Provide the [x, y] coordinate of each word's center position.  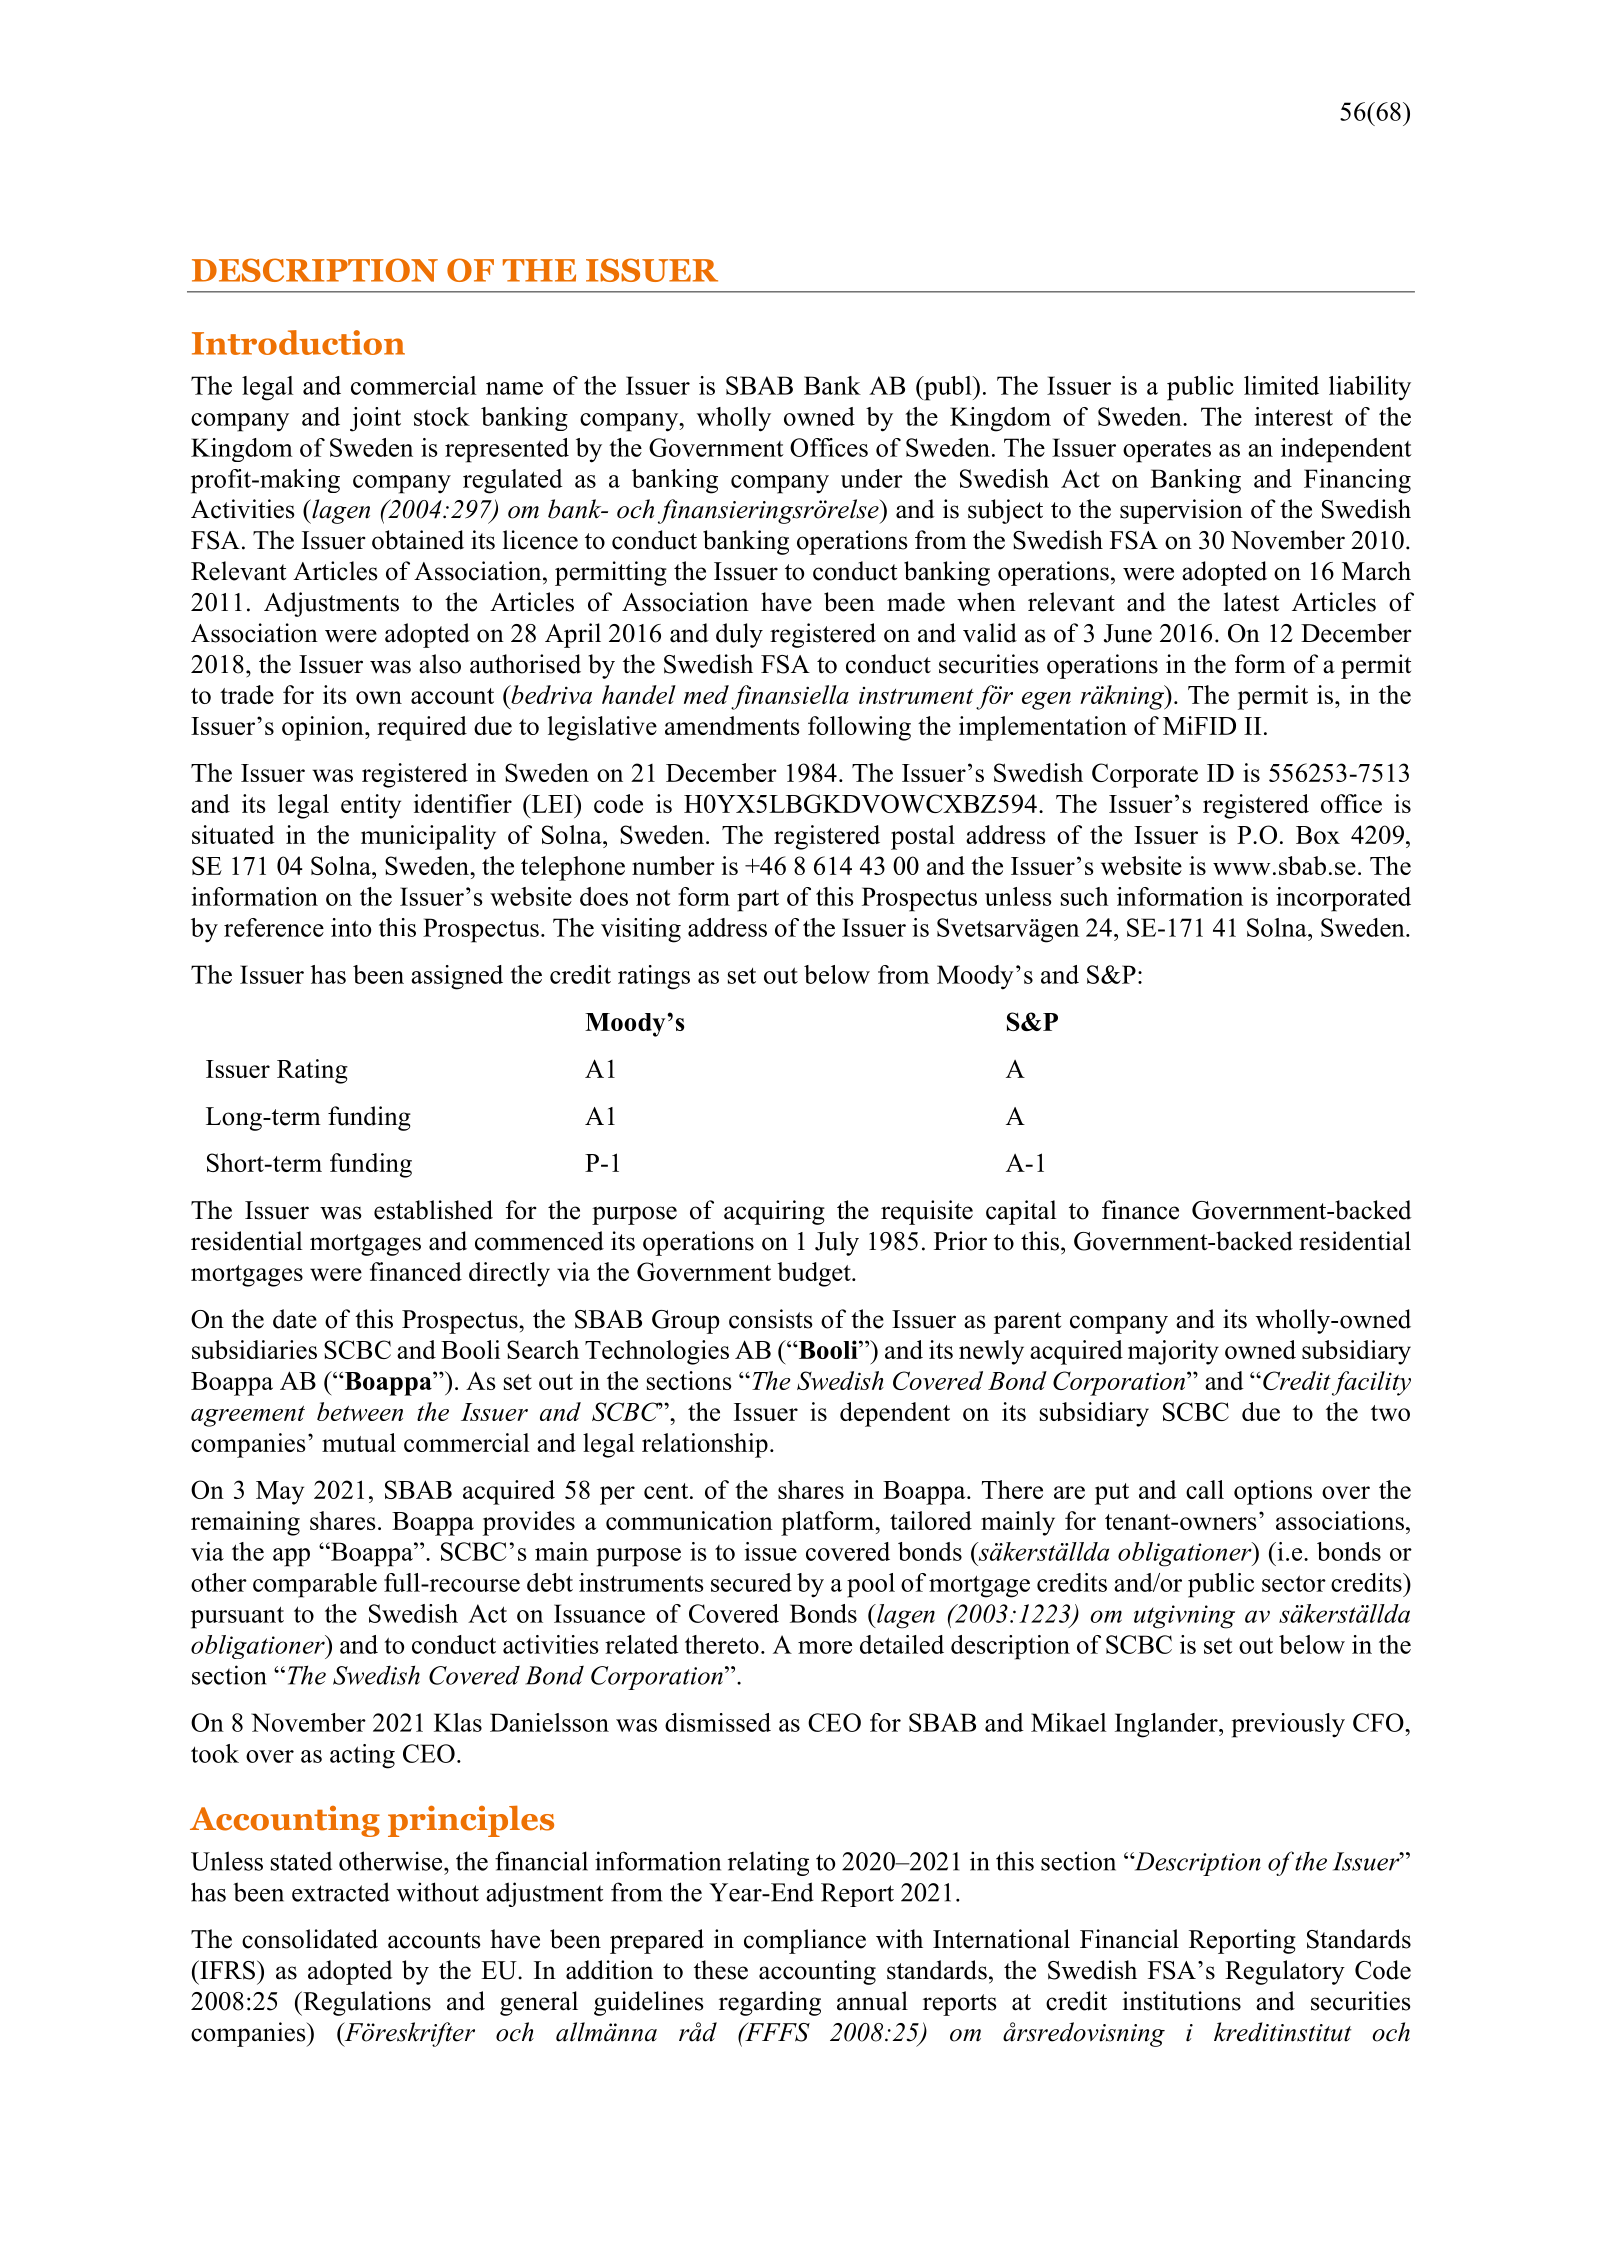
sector [1294, 1583]
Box [1318, 835]
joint [375, 419]
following [859, 728]
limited [1281, 385]
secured [751, 1582]
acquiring [774, 1212]
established [433, 1210]
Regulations [366, 2003]
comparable [315, 1585]
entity [371, 806]
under [872, 478]
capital [1021, 1212]
